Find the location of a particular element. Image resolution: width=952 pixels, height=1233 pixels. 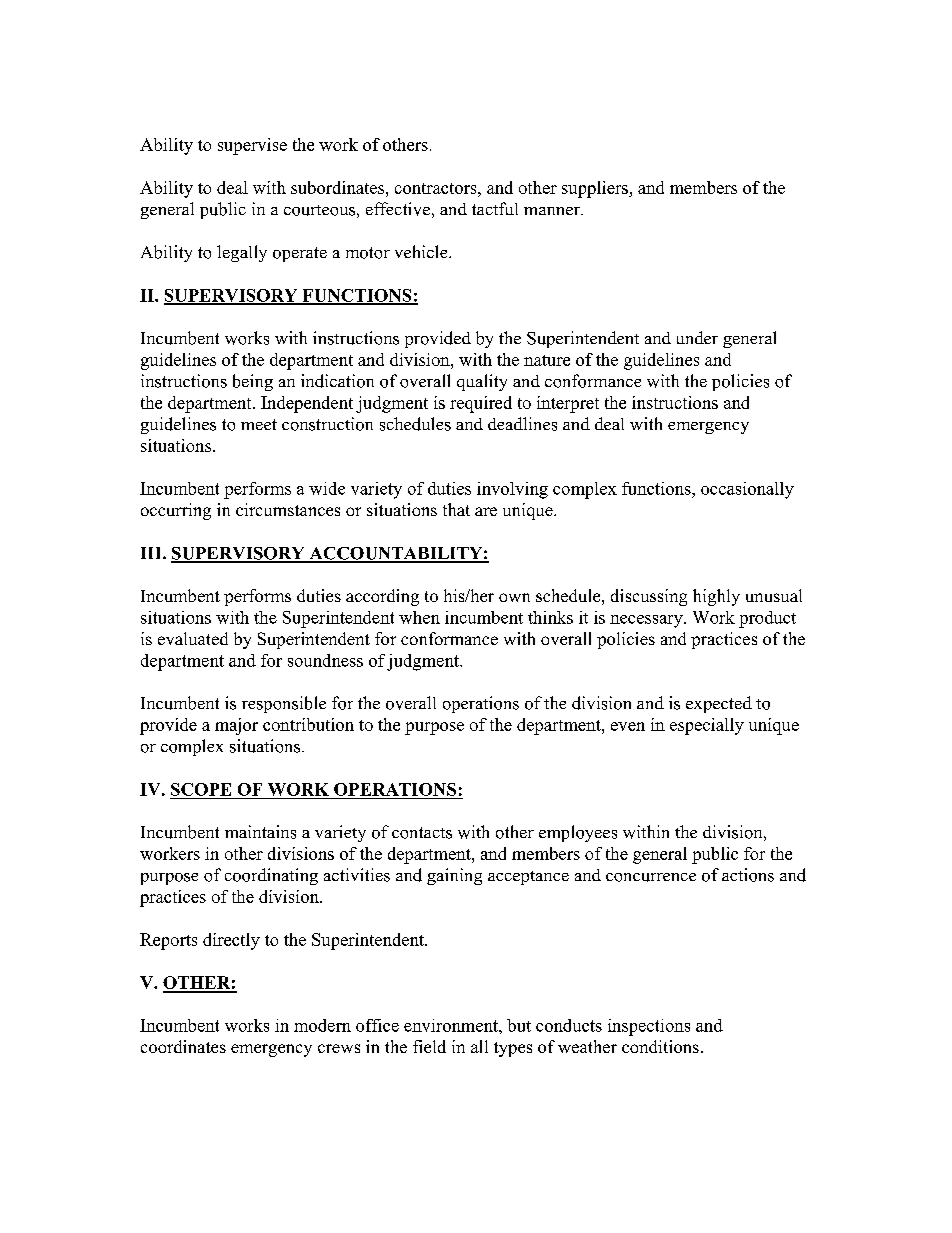

occasionally is located at coordinates (747, 490).
